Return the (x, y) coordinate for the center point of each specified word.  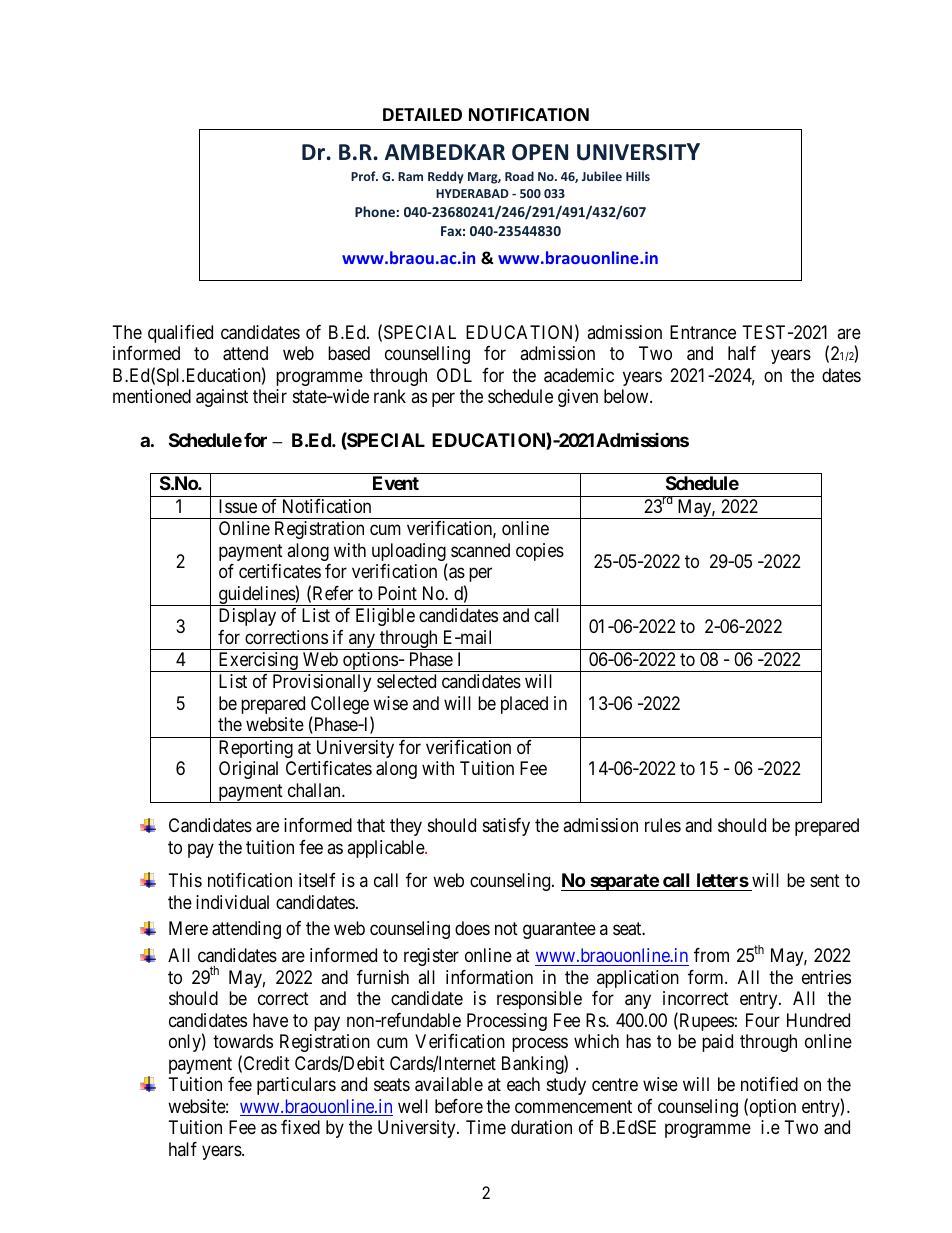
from (711, 955)
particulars (296, 1086)
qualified (180, 334)
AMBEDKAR (445, 152)
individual (232, 902)
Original (248, 770)
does (472, 928)
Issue (238, 506)
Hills (638, 176)
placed (524, 705)
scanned (480, 550)
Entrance (703, 332)
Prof (364, 176)
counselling (427, 355)
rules (663, 825)
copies (540, 552)
